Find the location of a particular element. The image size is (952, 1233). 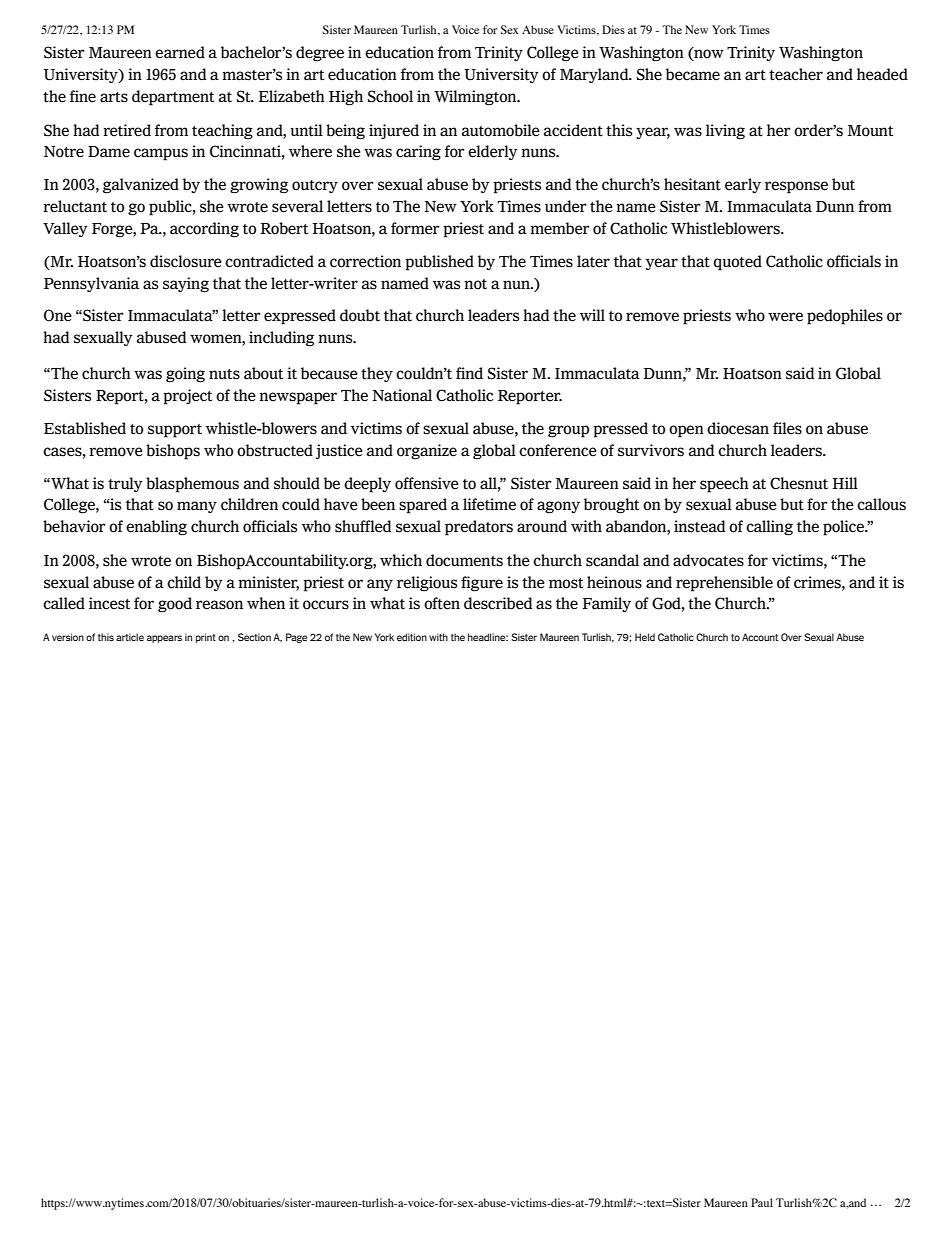

Held is located at coordinates (645, 637).
